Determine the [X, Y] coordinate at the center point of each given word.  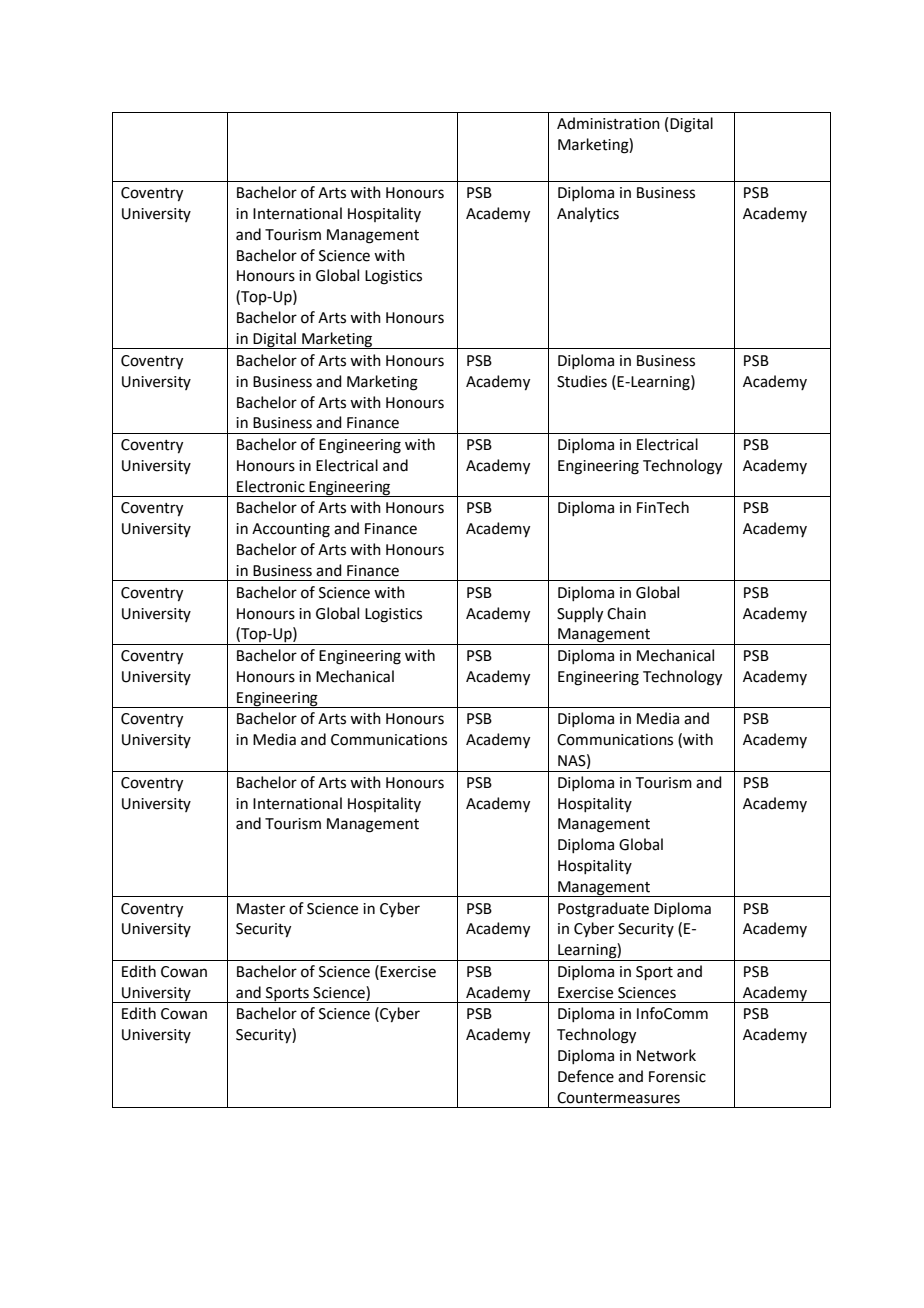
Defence [586, 1076]
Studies [582, 381]
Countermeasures [618, 1098]
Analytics [588, 214]
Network [666, 1055]
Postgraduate [603, 910]
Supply [580, 615]
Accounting [291, 530]
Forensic [677, 1077]
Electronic [271, 486]
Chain [626, 613]
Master [261, 909]
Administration [608, 123]
